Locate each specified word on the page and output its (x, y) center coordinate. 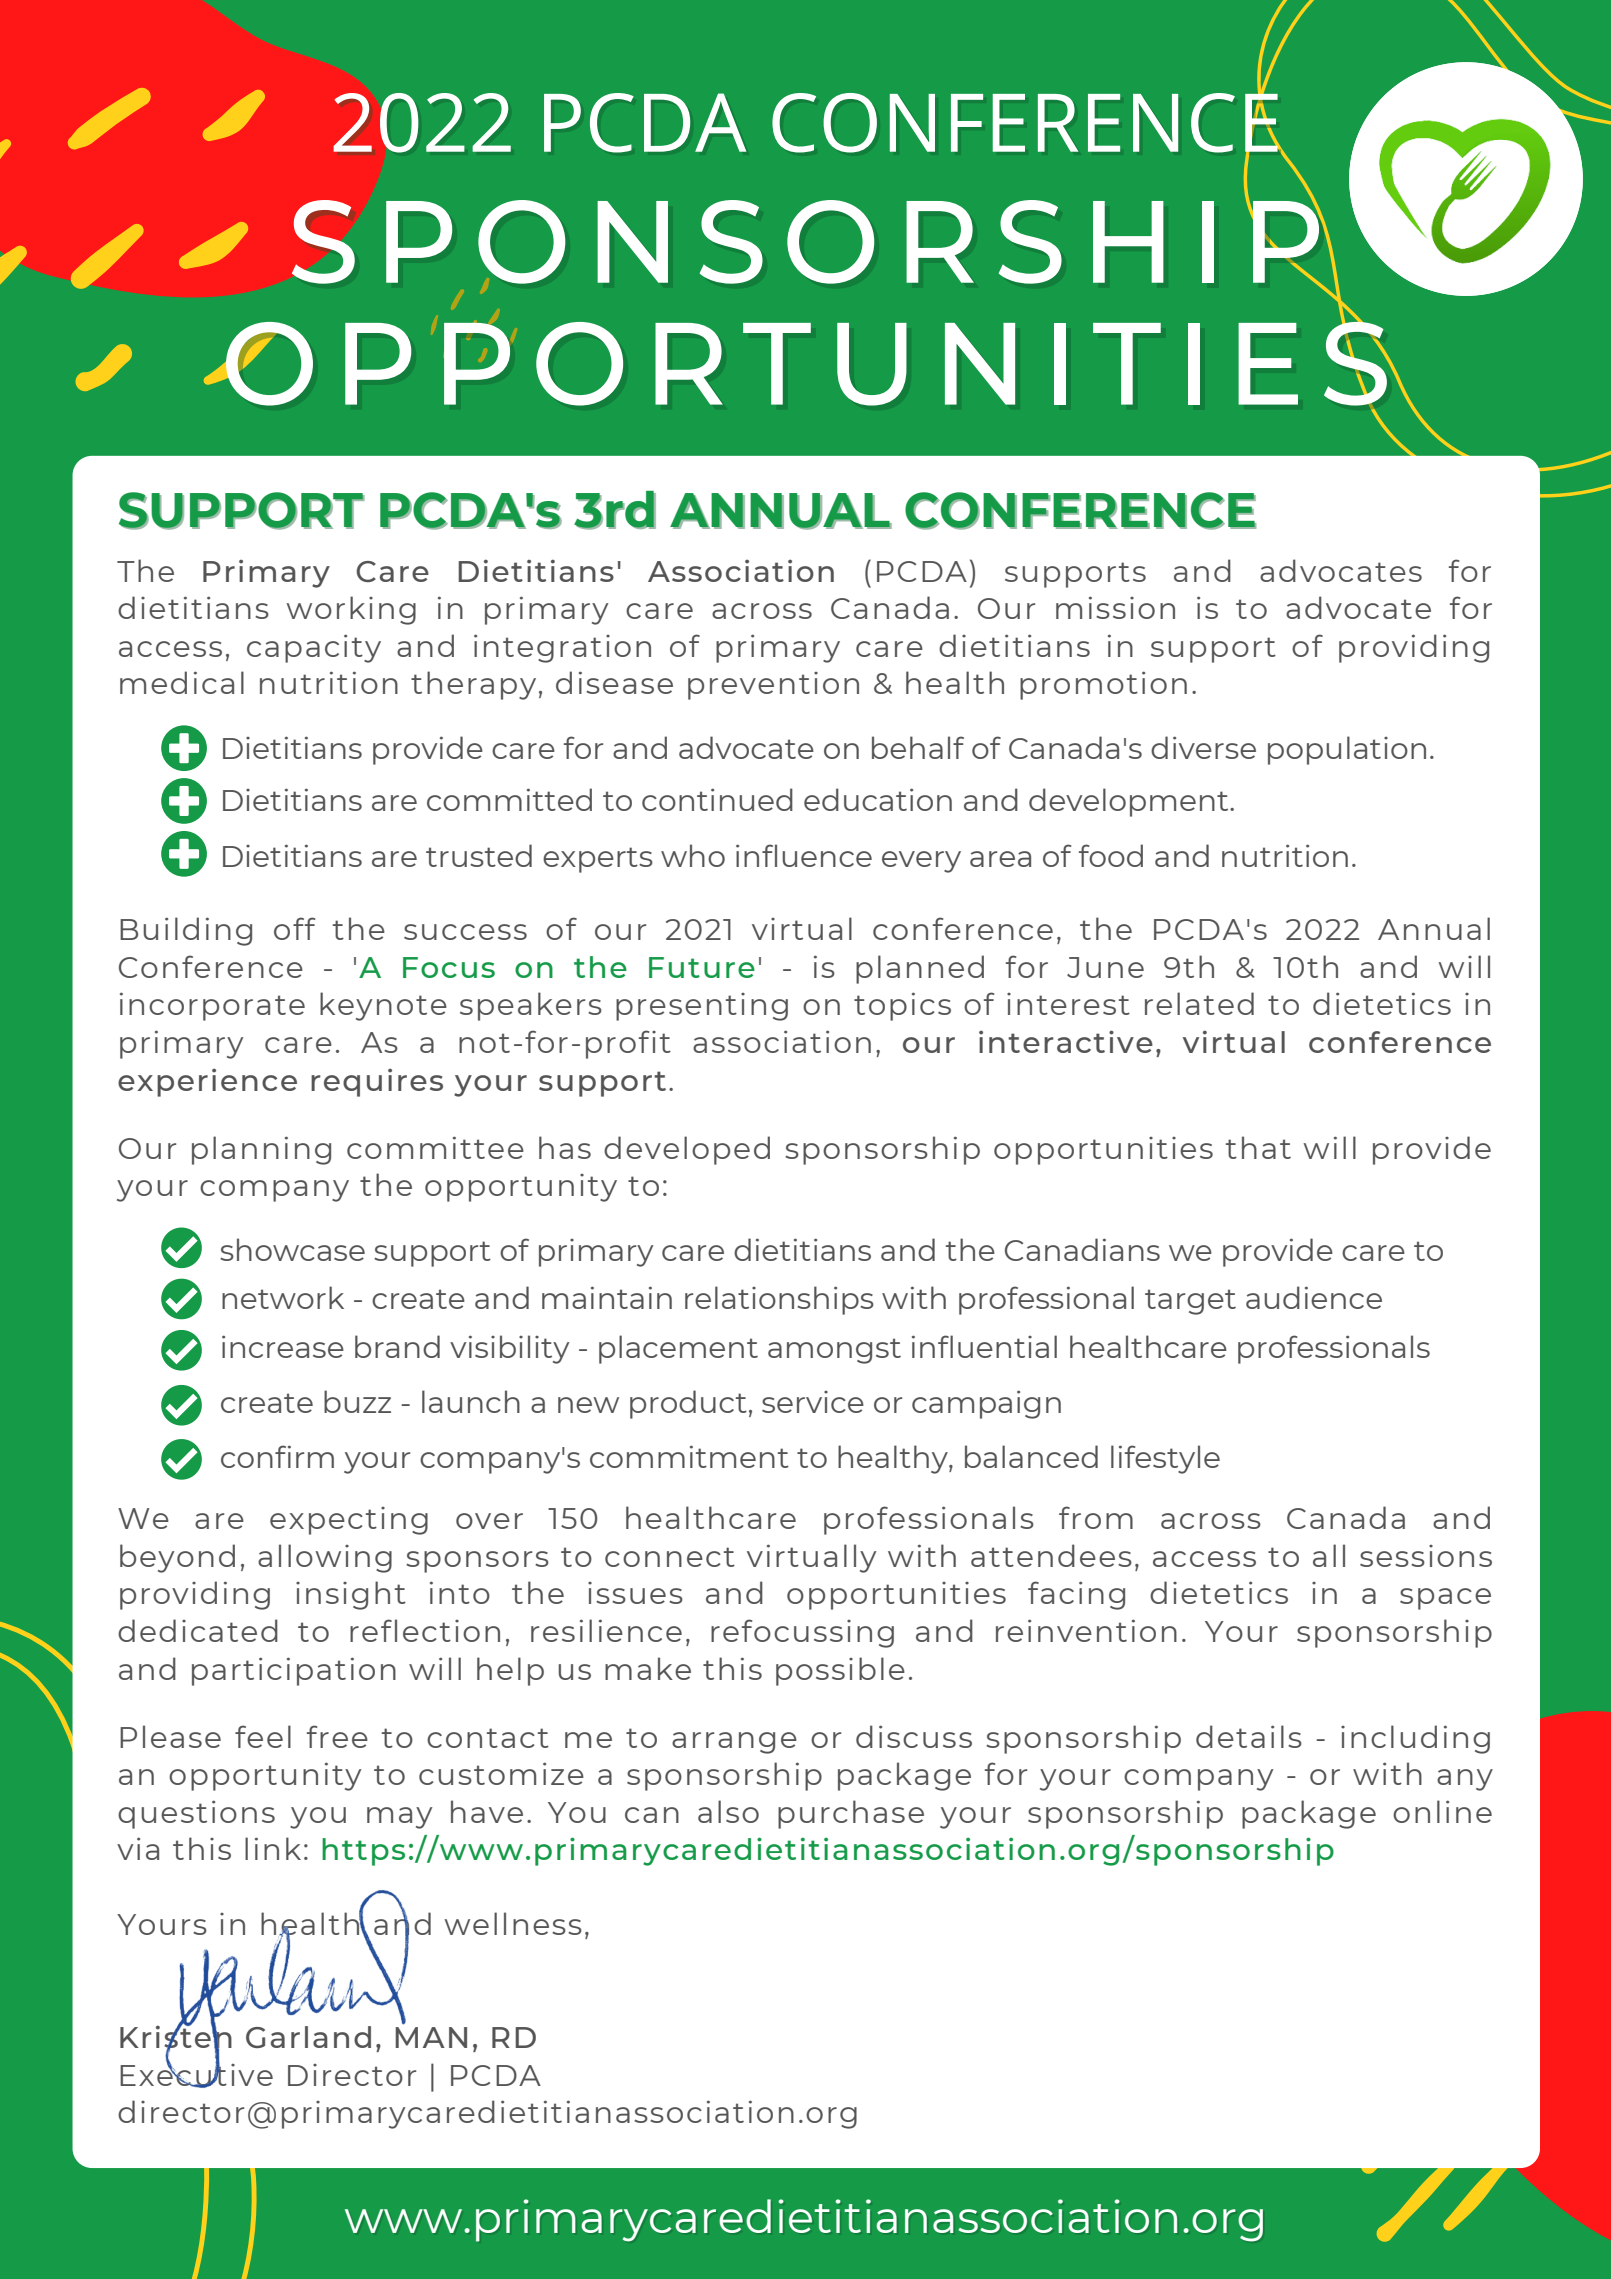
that (1258, 1147)
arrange (734, 1743)
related (1199, 1003)
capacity (314, 648)
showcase (292, 1249)
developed (687, 1150)
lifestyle (1165, 1459)
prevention (773, 686)
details (1249, 1736)
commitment (689, 1456)
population (1347, 750)
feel (263, 1736)
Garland (308, 2037)
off (295, 928)
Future (702, 967)
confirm (277, 1456)
